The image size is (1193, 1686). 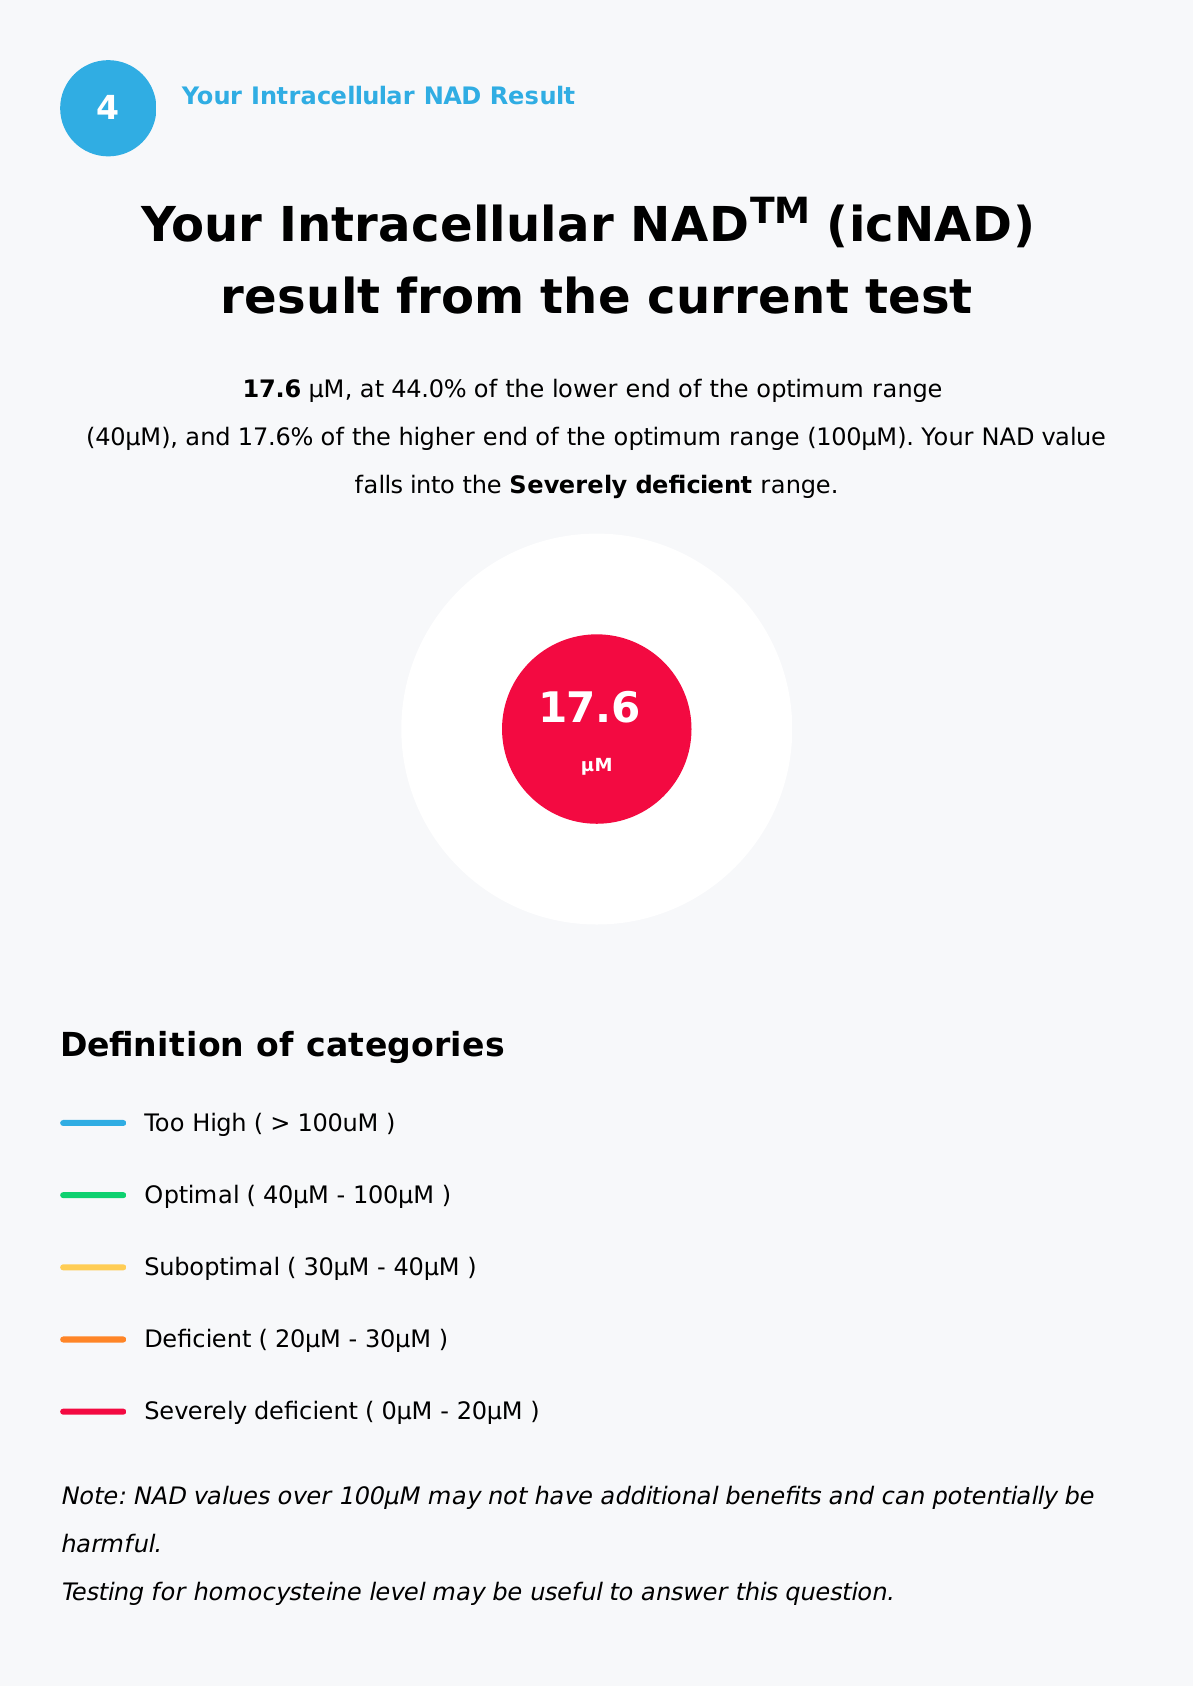 I want to click on lower, so click(x=586, y=388).
